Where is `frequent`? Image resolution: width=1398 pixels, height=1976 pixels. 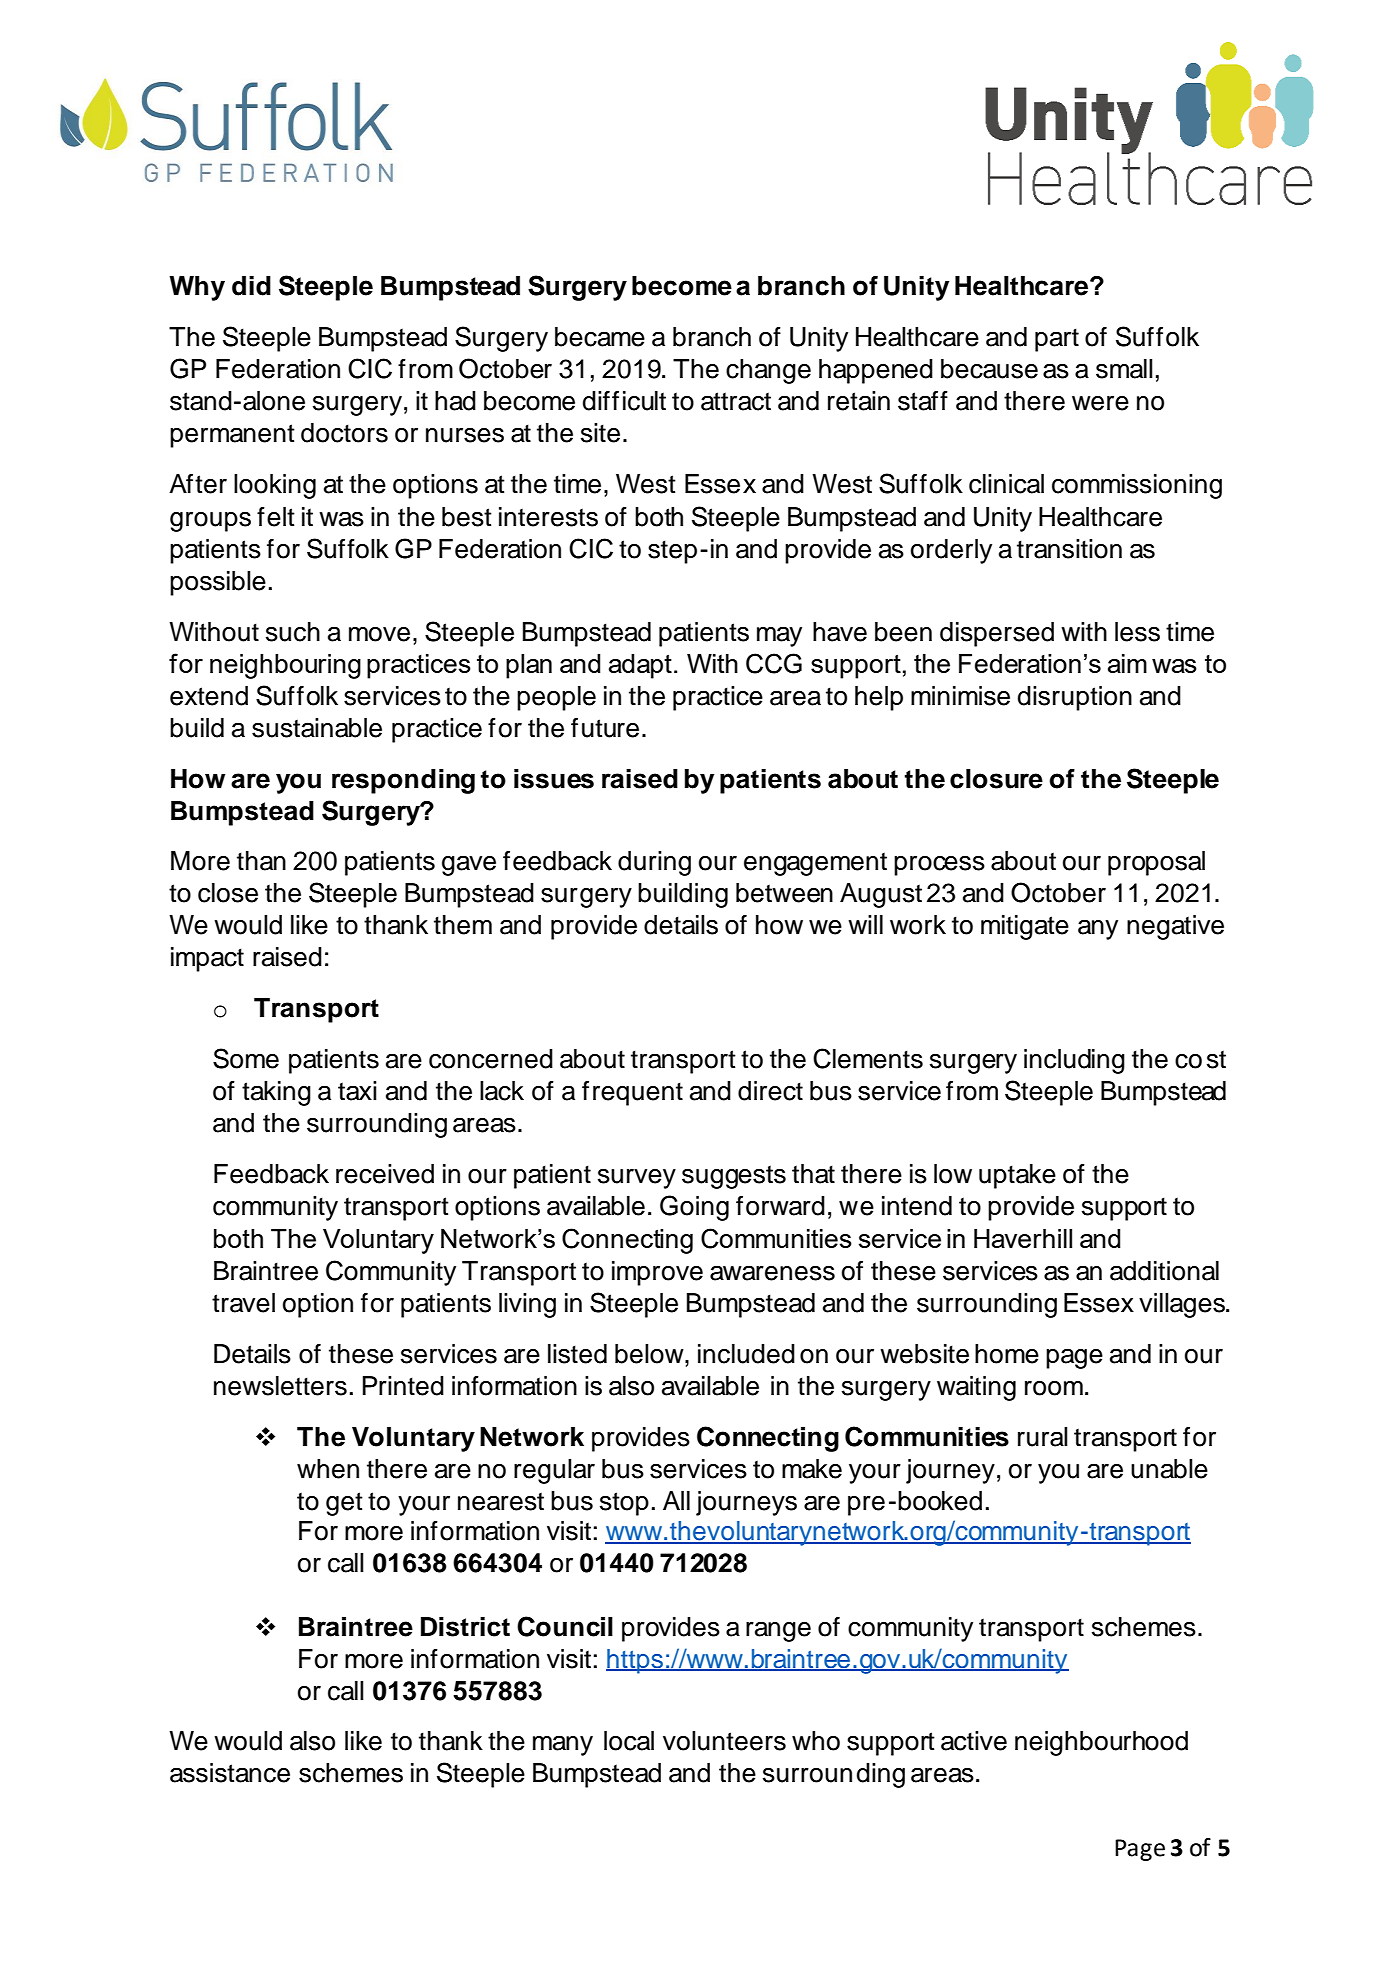 frequent is located at coordinates (632, 1093).
